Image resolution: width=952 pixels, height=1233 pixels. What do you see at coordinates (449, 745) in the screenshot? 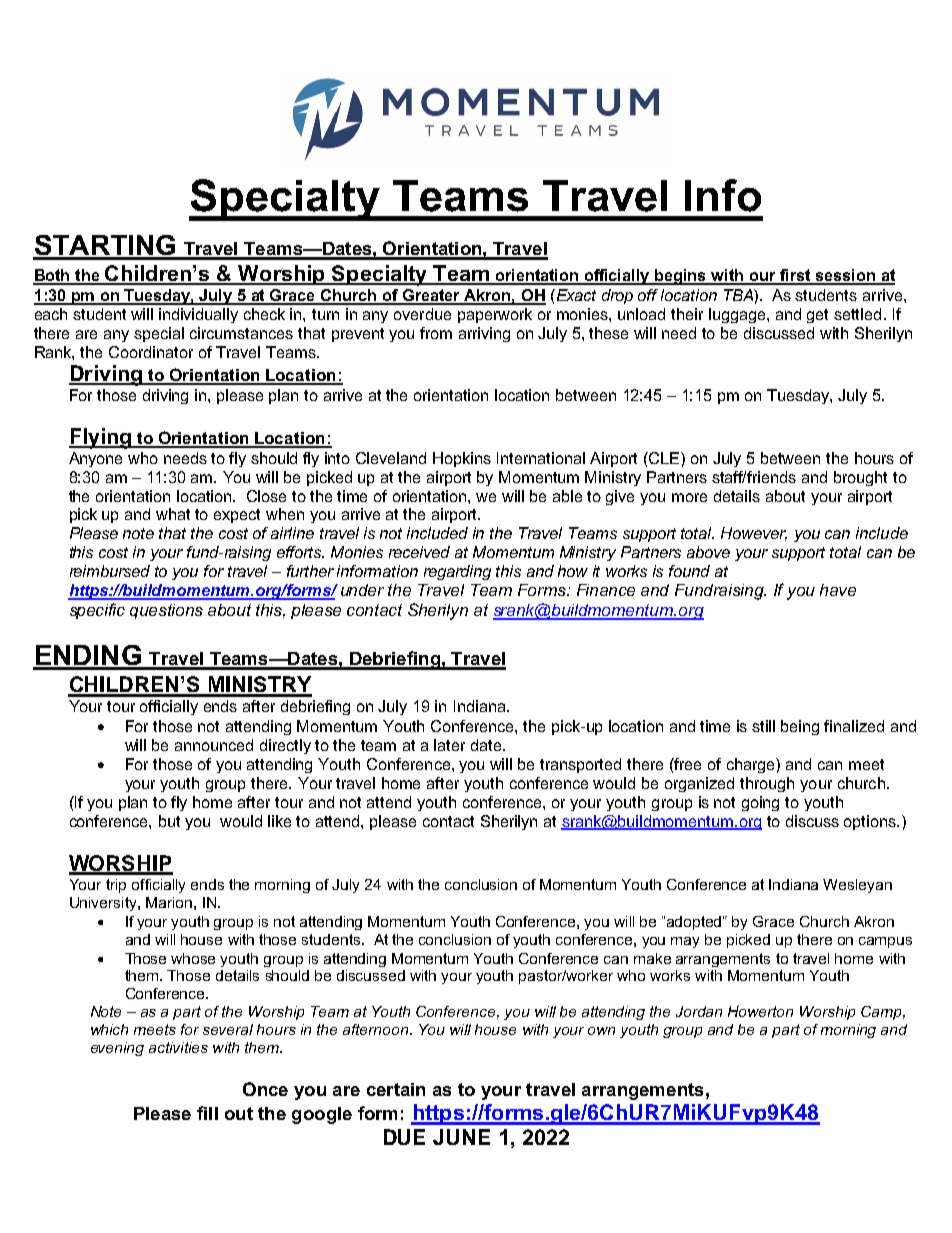
I see `later` at bounding box center [449, 745].
